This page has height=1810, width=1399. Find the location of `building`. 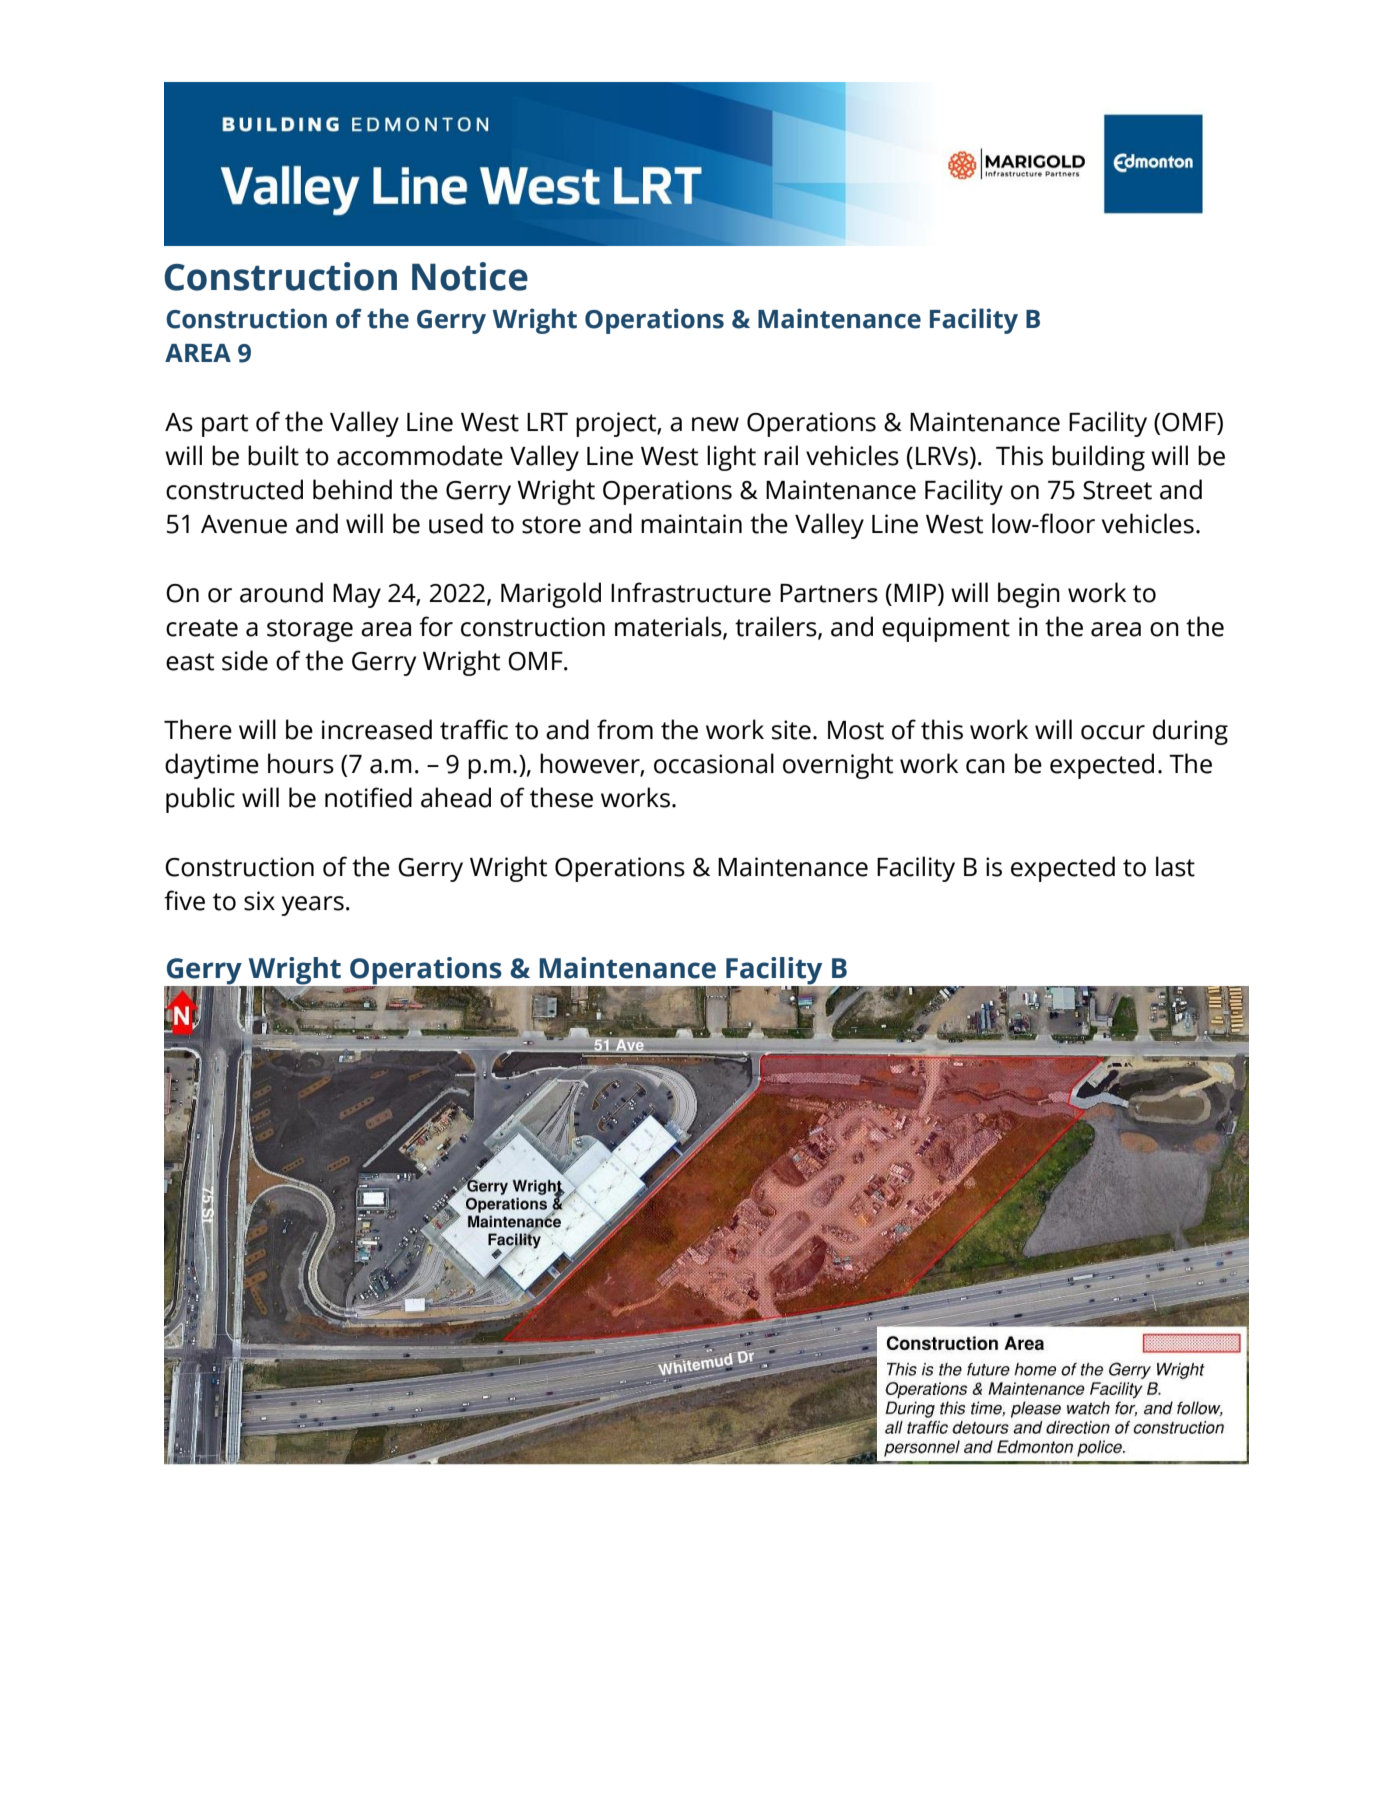

building is located at coordinates (1098, 458).
